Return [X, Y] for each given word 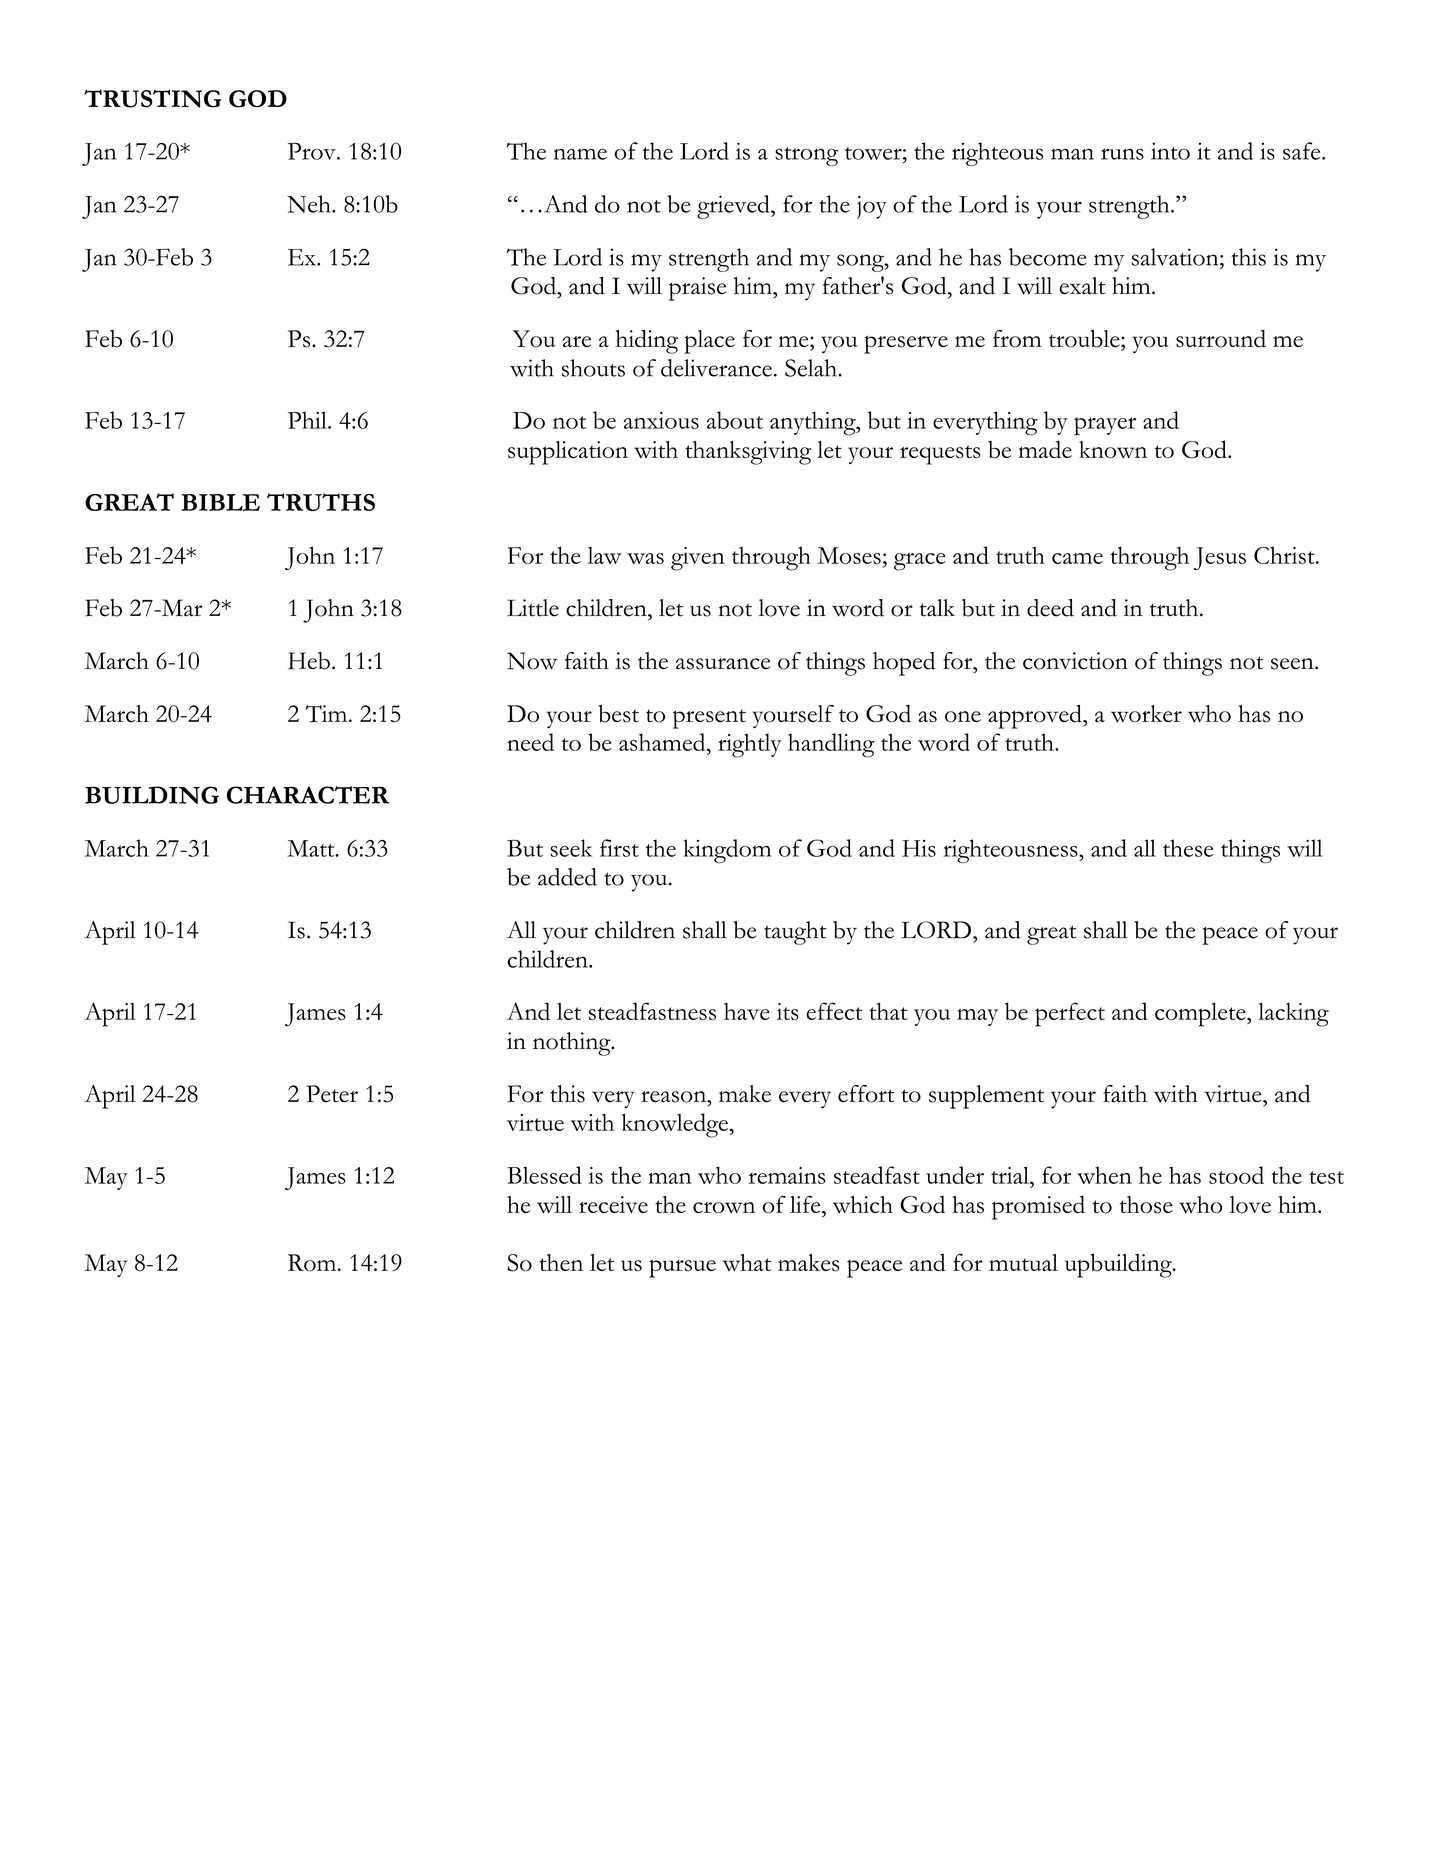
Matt [312, 848]
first [619, 848]
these [1188, 848]
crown [724, 1208]
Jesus [1220, 558]
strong [806, 156]
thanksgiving [748, 453]
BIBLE [220, 502]
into [1170, 151]
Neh [310, 204]
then [561, 1262]
